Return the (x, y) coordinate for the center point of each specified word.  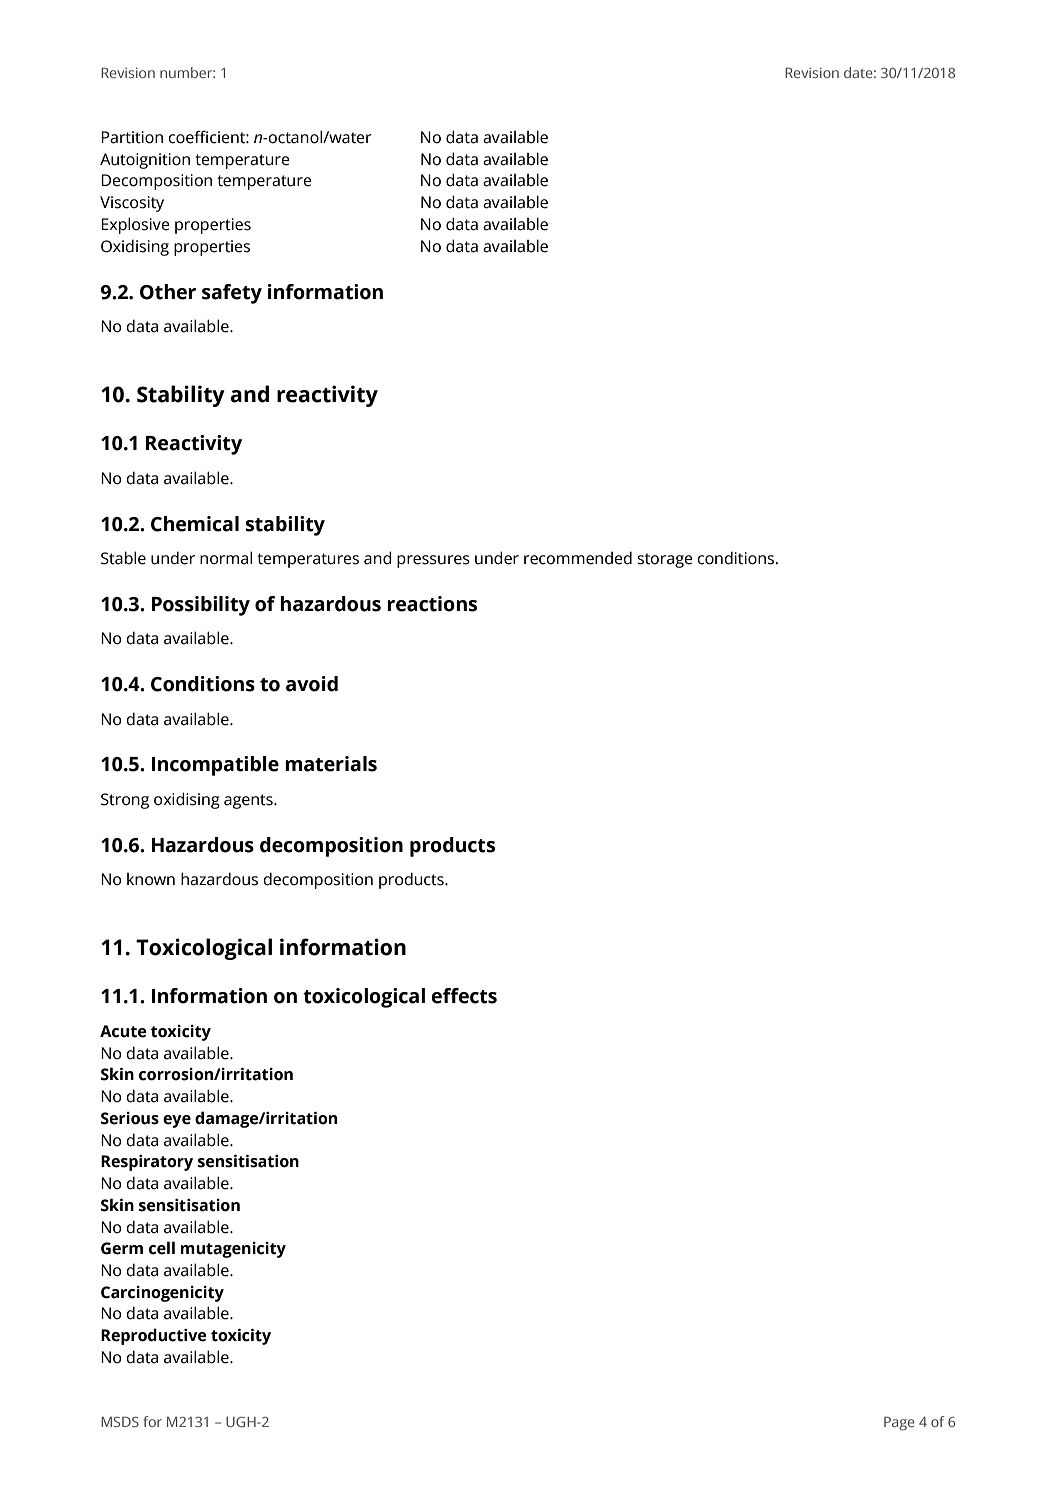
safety (232, 294)
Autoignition (145, 161)
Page (899, 1424)
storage (665, 560)
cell (162, 1248)
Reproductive (154, 1336)
